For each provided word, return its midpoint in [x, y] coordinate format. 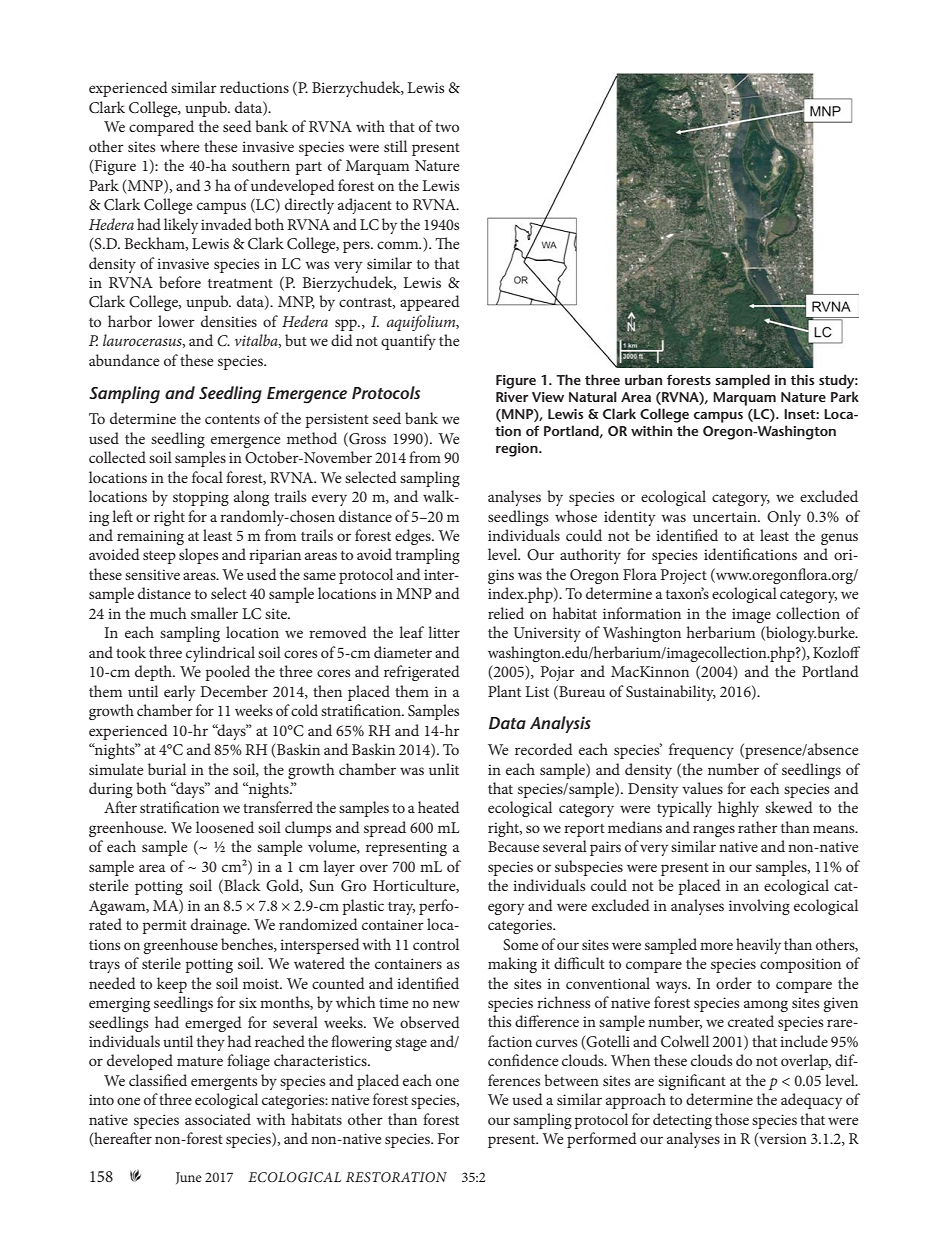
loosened [225, 827]
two [447, 127]
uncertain [726, 516]
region [518, 450]
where [179, 146]
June [189, 1178]
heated [438, 807]
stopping [201, 498]
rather [758, 827]
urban [643, 379]
